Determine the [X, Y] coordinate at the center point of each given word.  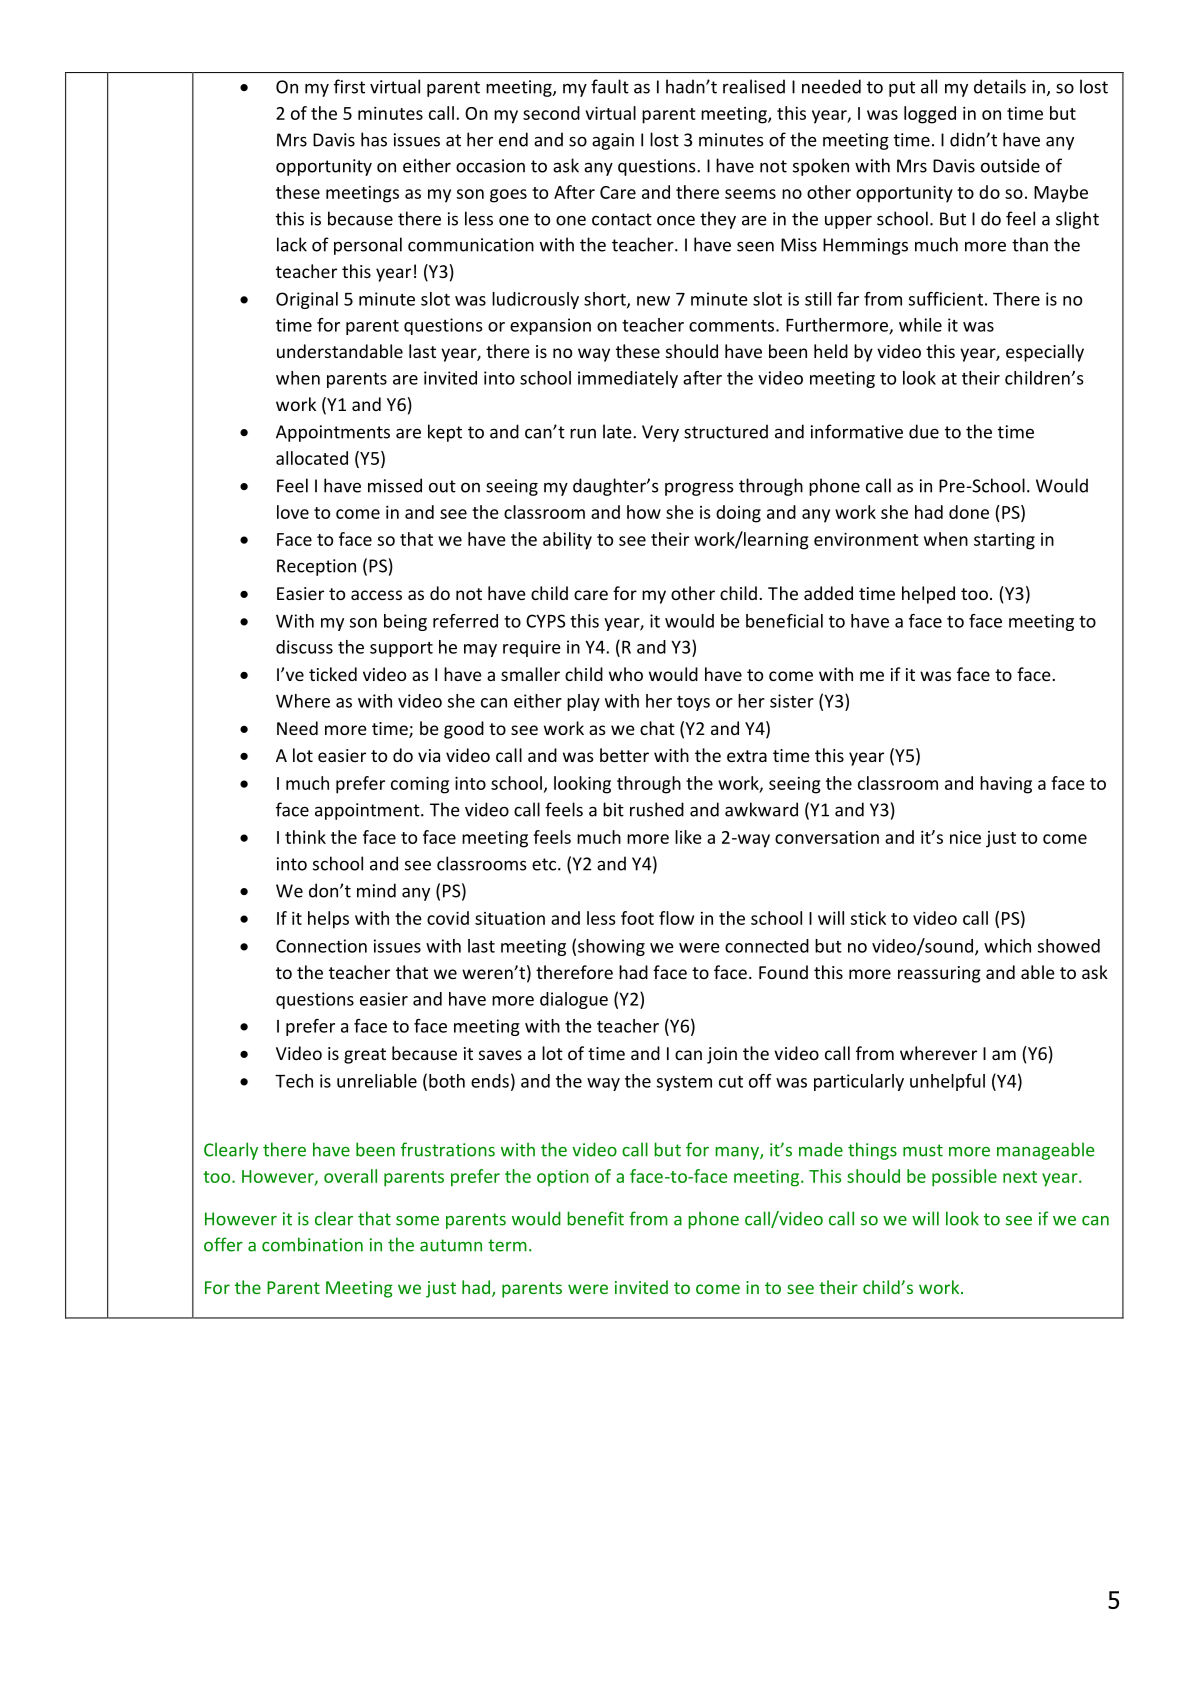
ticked [333, 674]
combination [312, 1244]
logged [930, 115]
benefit [595, 1218]
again [613, 141]
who [626, 674]
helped [928, 595]
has [374, 139]
